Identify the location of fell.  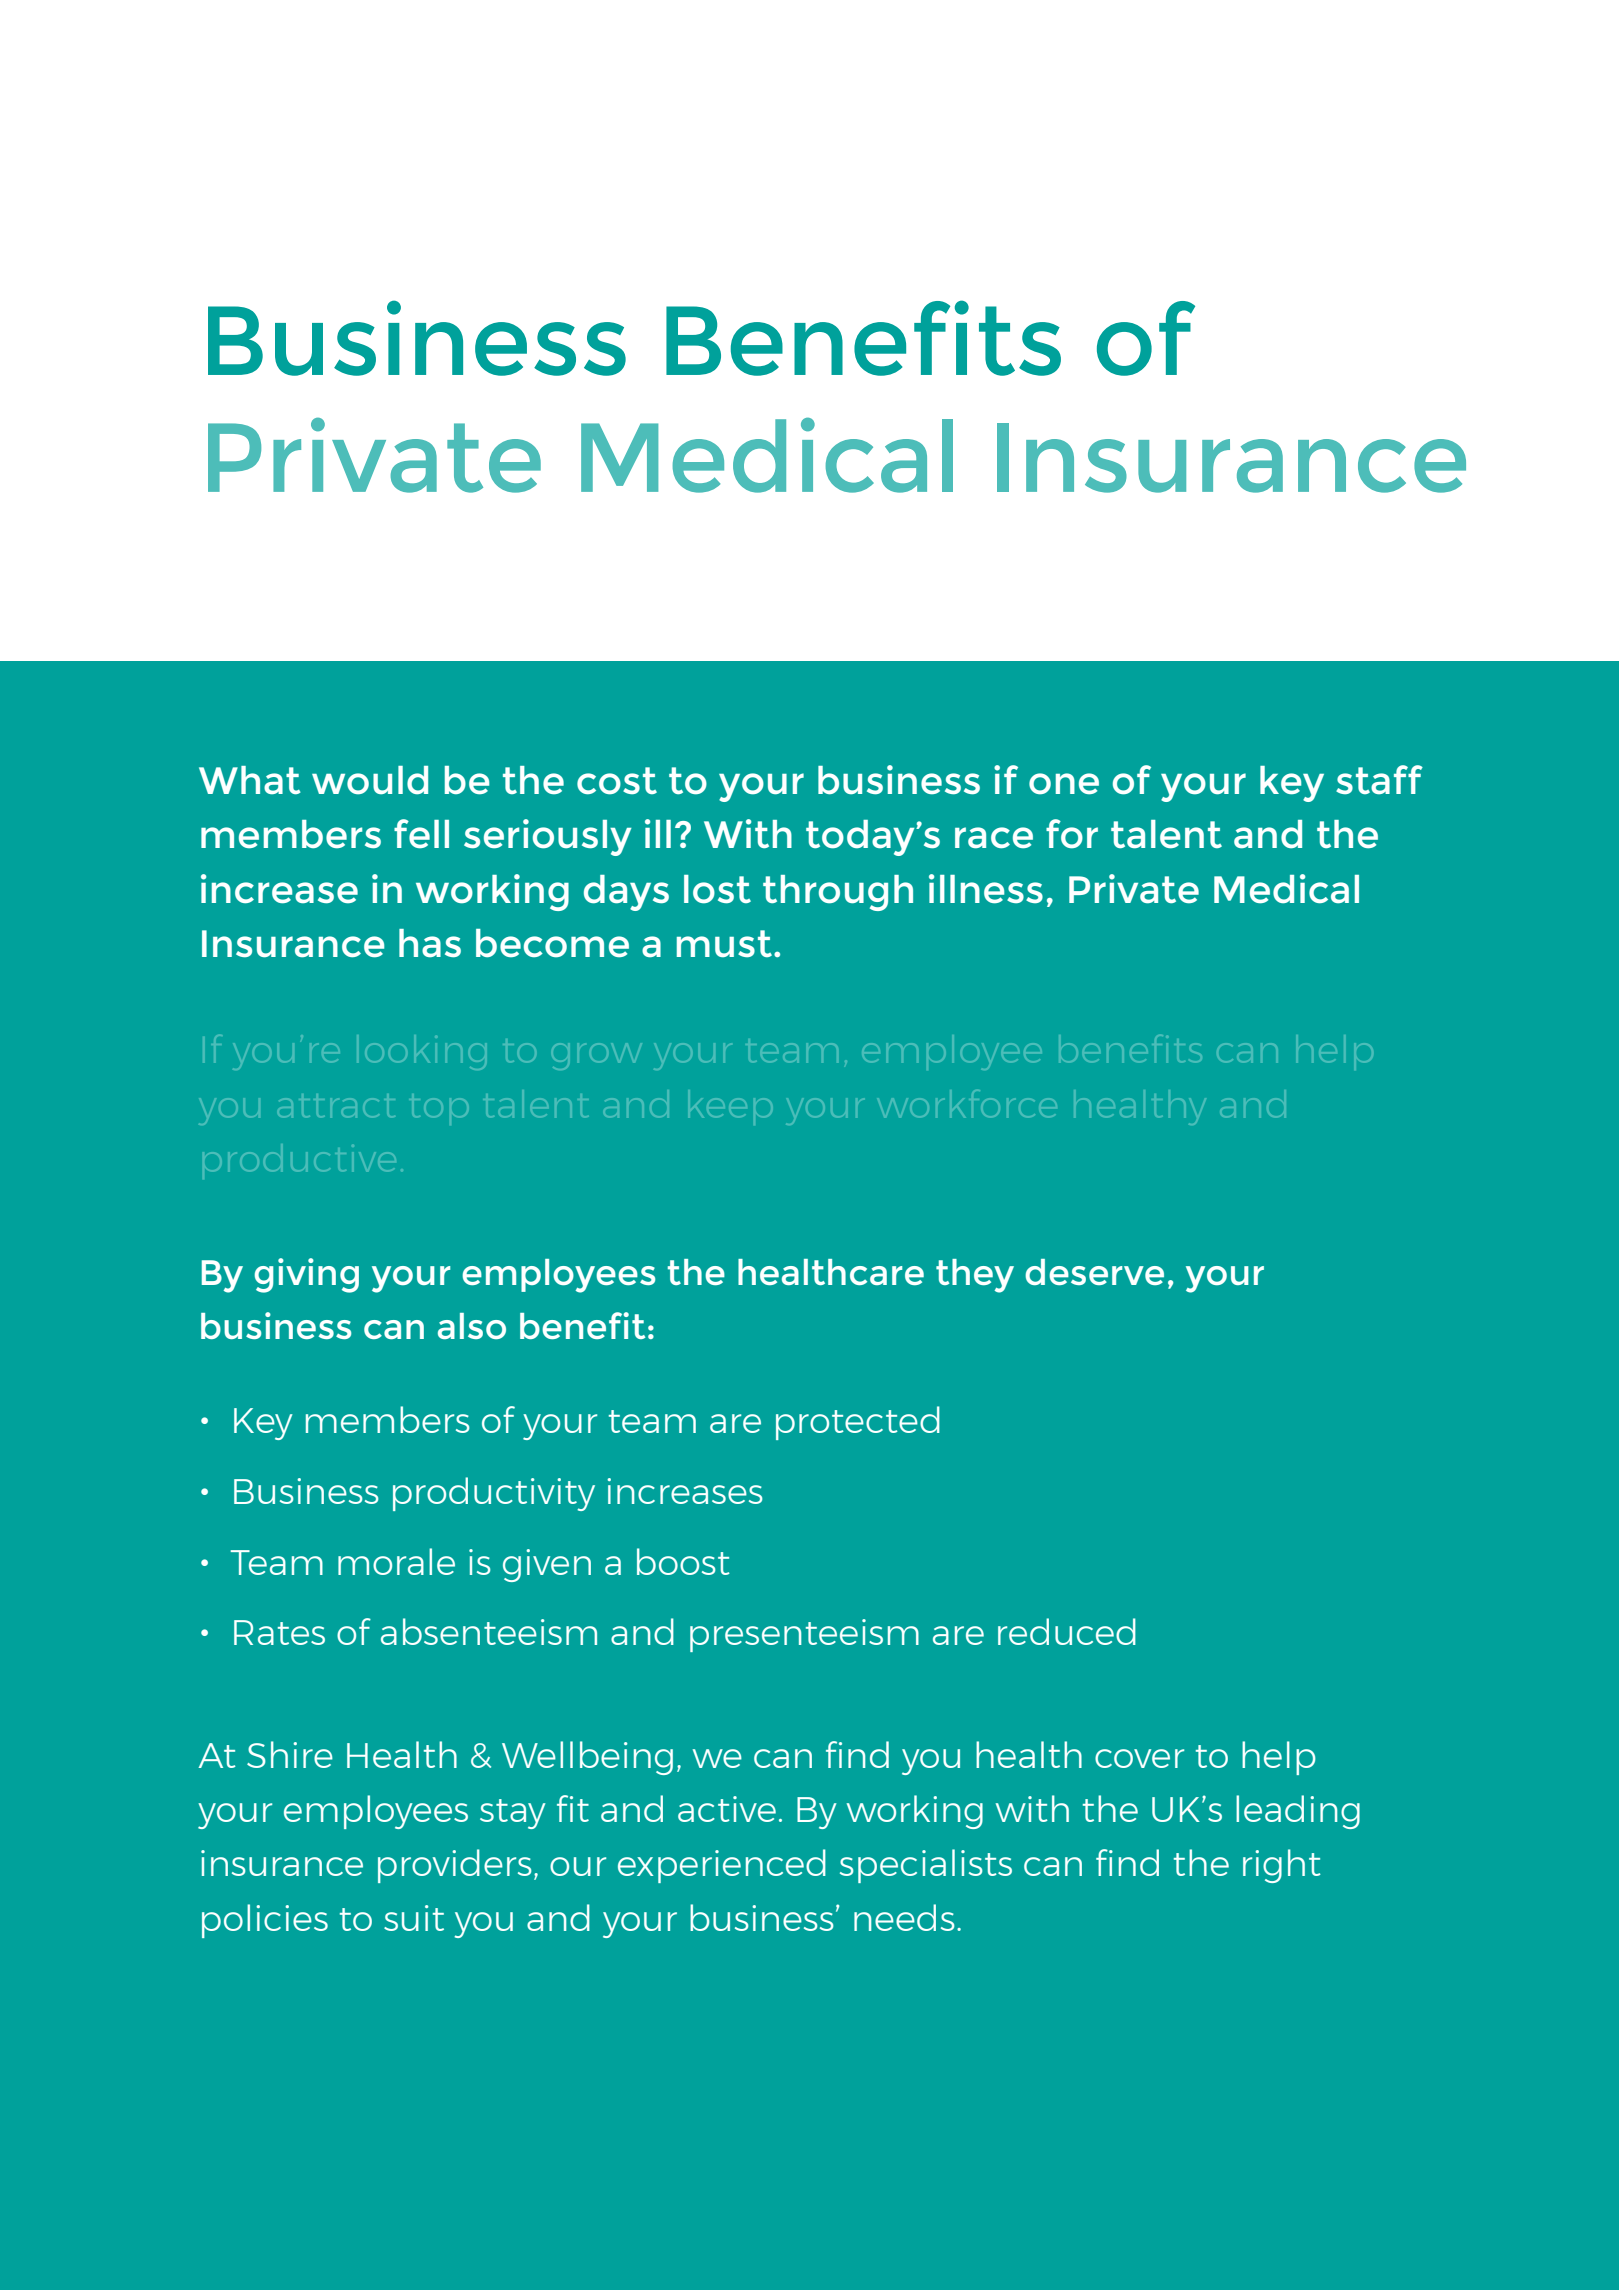
(421, 833).
